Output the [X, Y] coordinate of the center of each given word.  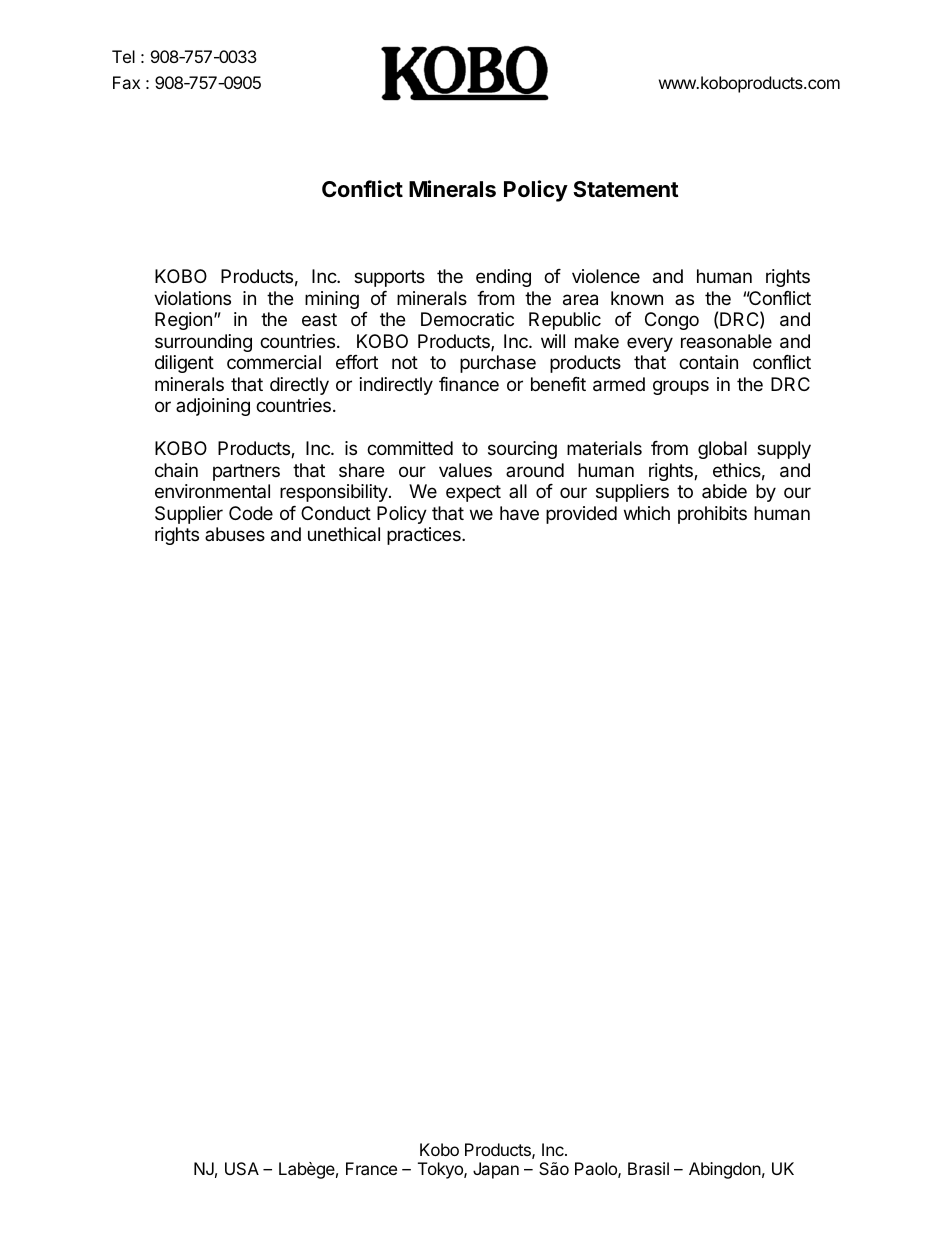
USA [242, 1168]
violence [606, 276]
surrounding [203, 343]
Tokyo [441, 1170]
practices [425, 536]
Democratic [467, 319]
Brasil [648, 1168]
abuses [235, 534]
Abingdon [725, 1170]
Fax [126, 82]
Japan [496, 1170]
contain [708, 362]
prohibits [712, 515]
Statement [626, 189]
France [371, 1168]
